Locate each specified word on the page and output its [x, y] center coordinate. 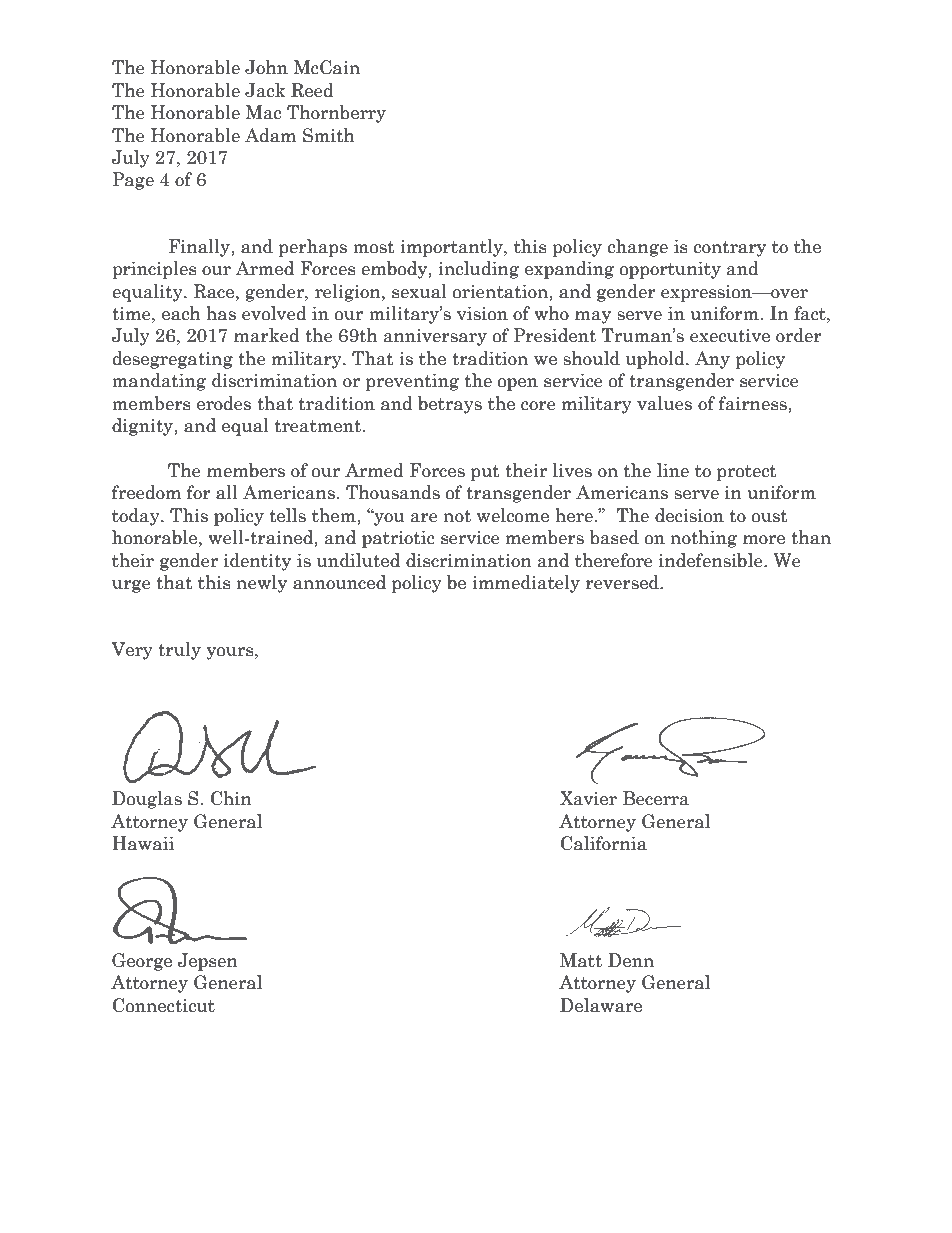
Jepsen [208, 962]
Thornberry [336, 114]
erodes [224, 403]
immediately [526, 584]
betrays [450, 405]
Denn [631, 960]
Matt [581, 960]
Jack [265, 90]
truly [179, 651]
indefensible [712, 560]
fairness [754, 403]
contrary [729, 249]
